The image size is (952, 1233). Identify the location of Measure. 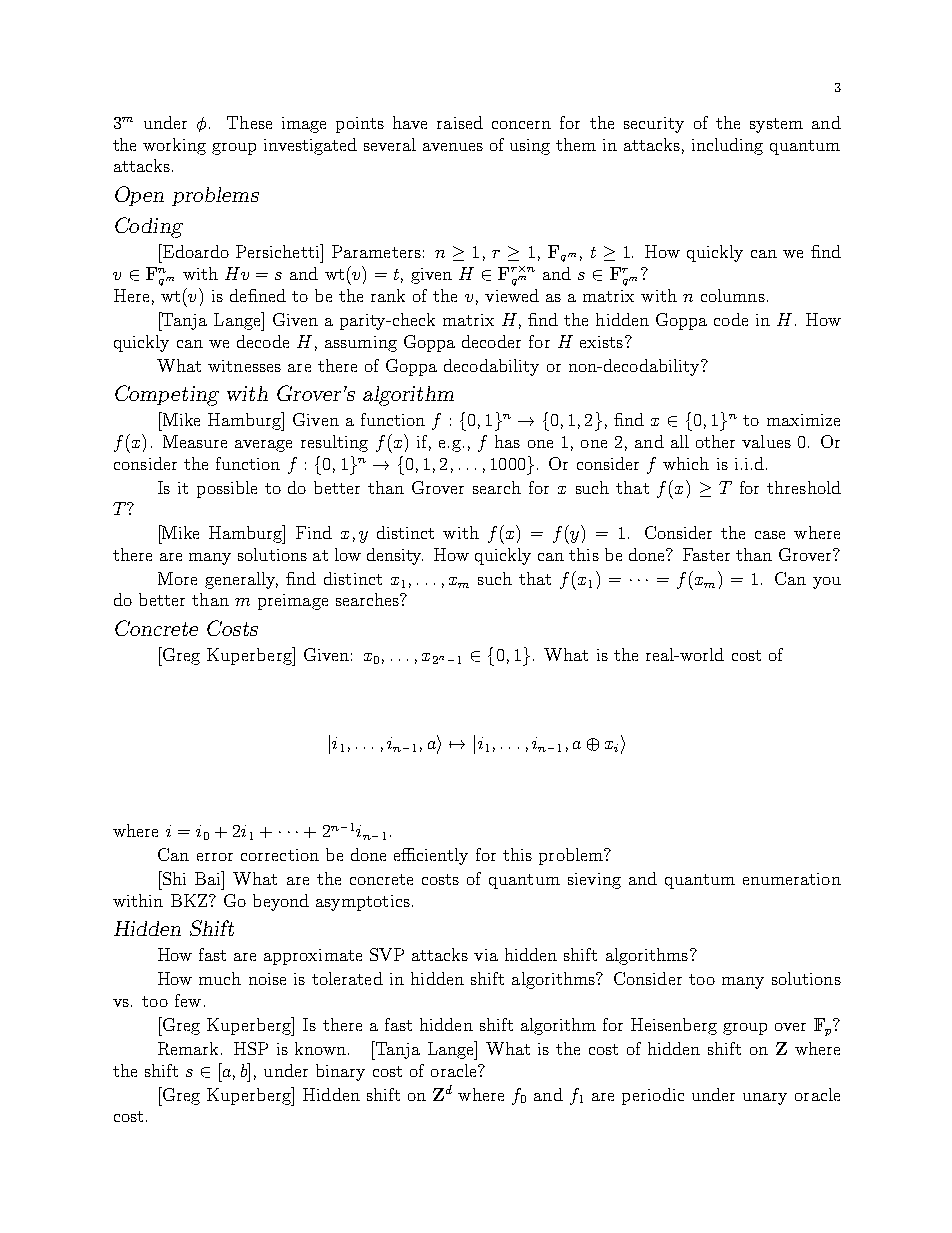
(195, 441).
